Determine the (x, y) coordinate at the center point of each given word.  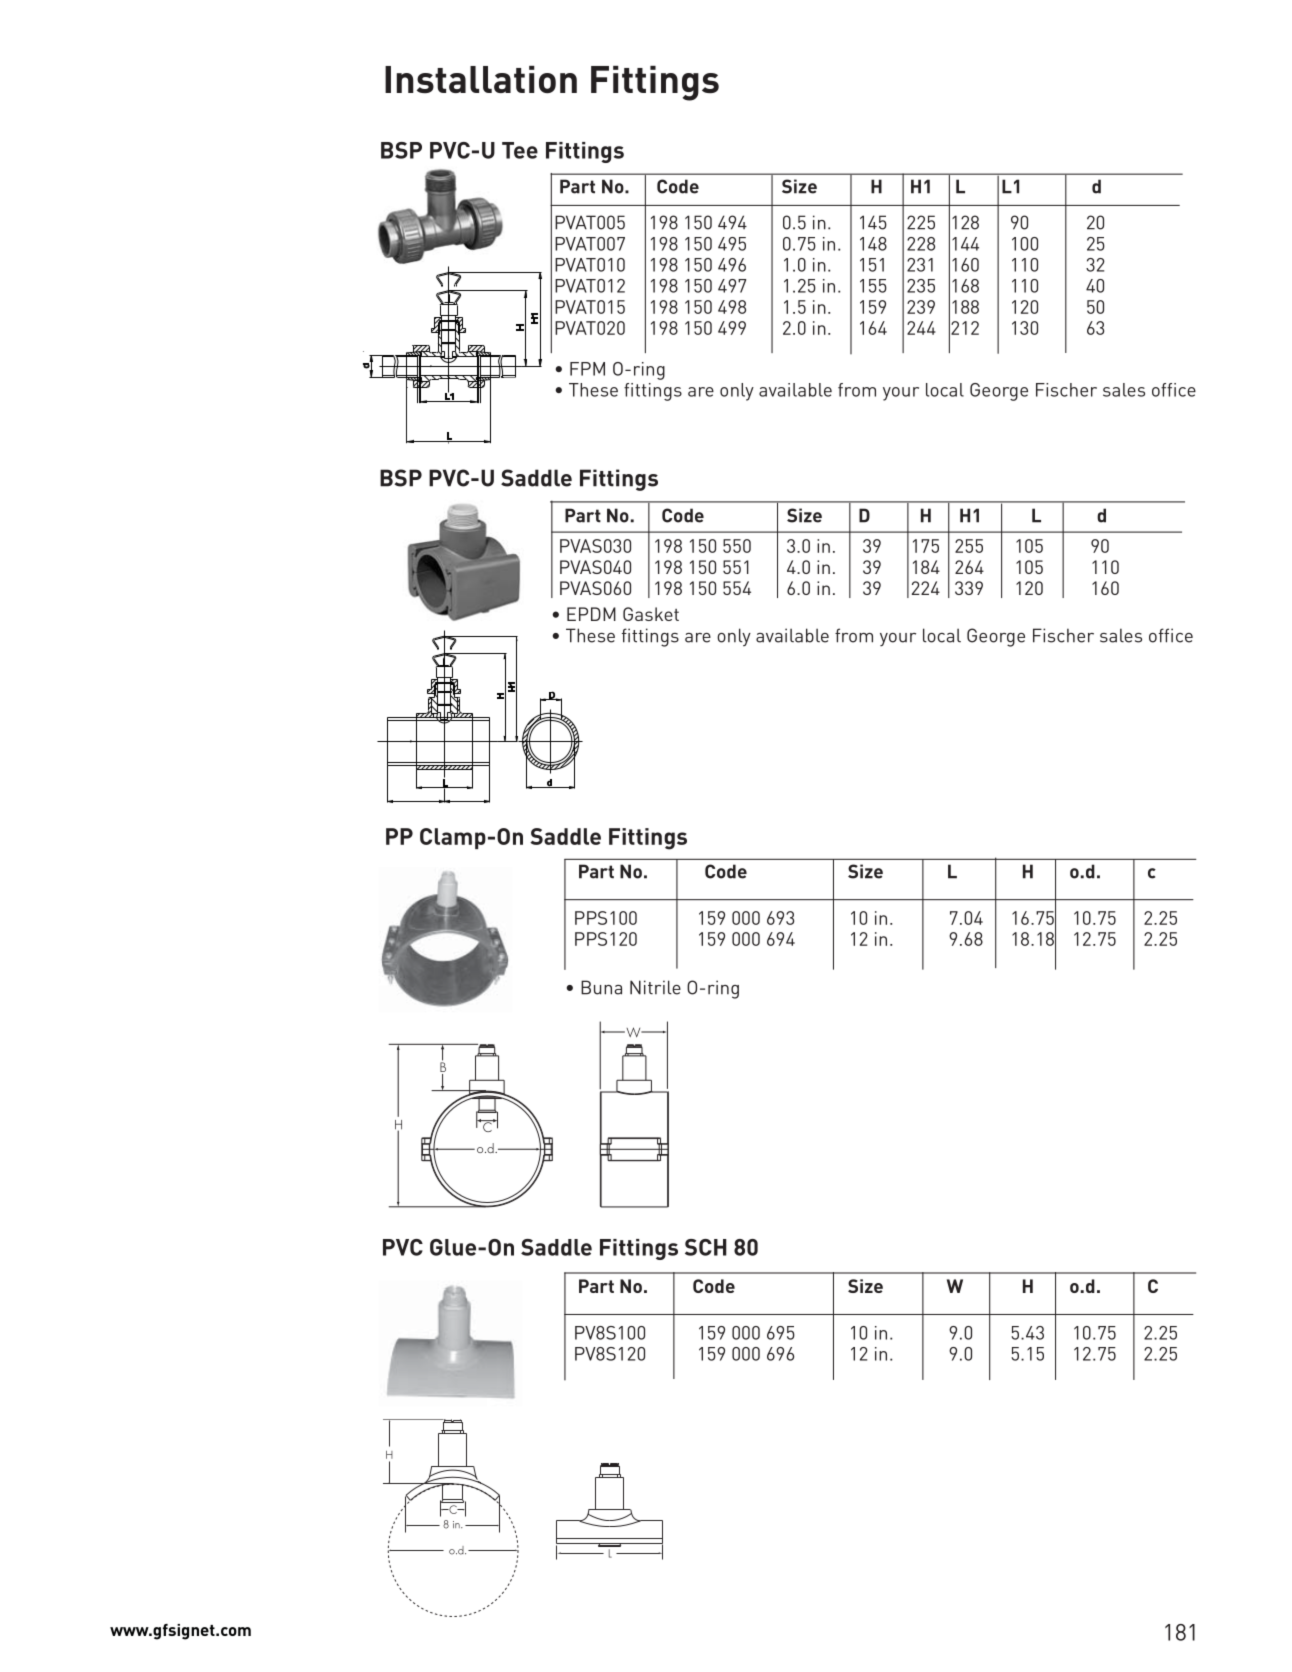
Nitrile (655, 987)
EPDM (591, 614)
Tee (520, 150)
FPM (587, 369)
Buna (601, 987)
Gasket (651, 614)
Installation (481, 79)
